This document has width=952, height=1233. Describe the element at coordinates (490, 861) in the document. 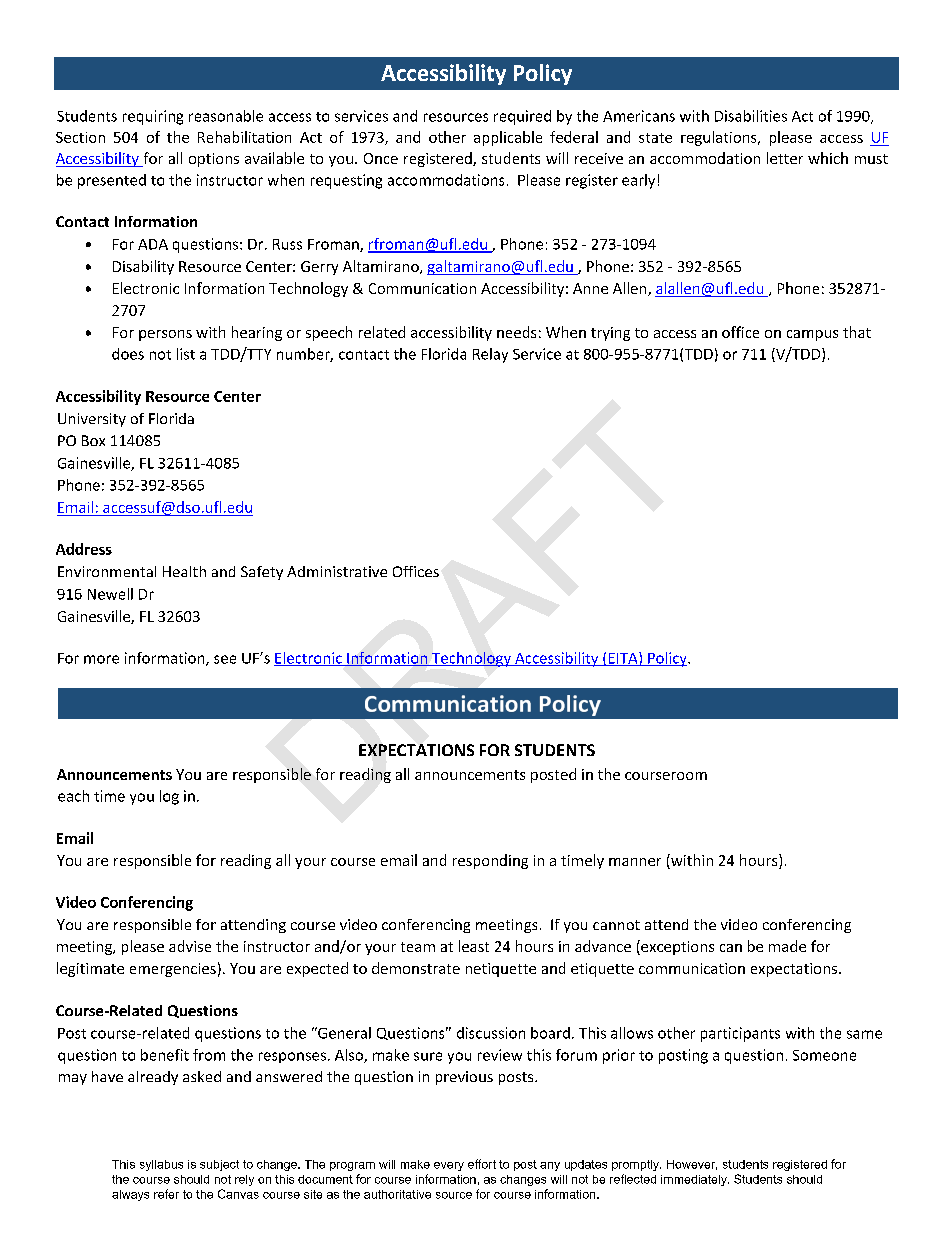

I see `responding` at that location.
